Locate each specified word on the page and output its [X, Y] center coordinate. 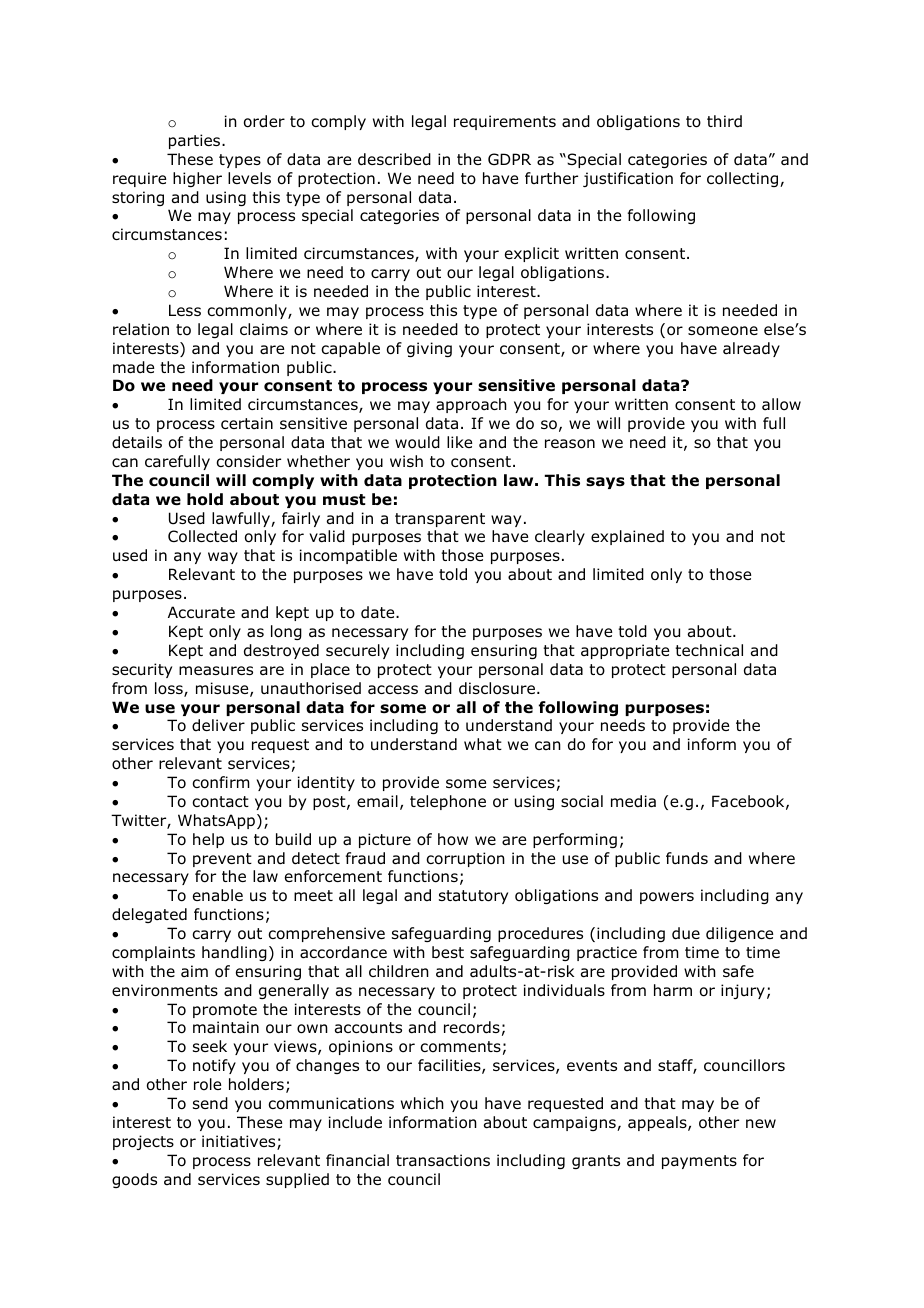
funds [687, 858]
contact [220, 802]
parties [196, 141]
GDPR [509, 159]
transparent [440, 520]
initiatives [240, 1142]
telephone [448, 802]
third [724, 121]
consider [248, 461]
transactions [443, 1160]
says [605, 483]
